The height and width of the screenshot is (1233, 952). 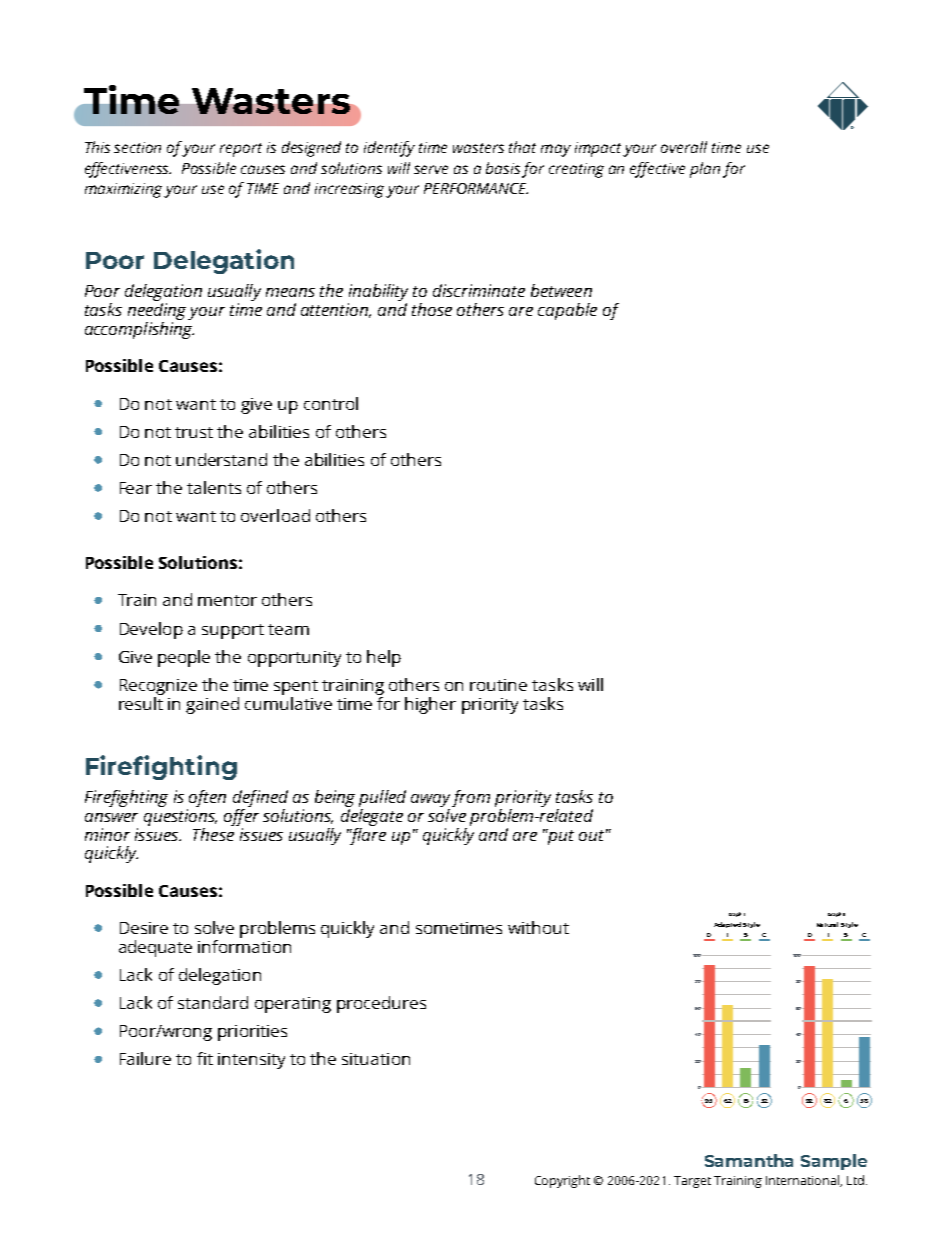 I want to click on routine, so click(x=498, y=685).
